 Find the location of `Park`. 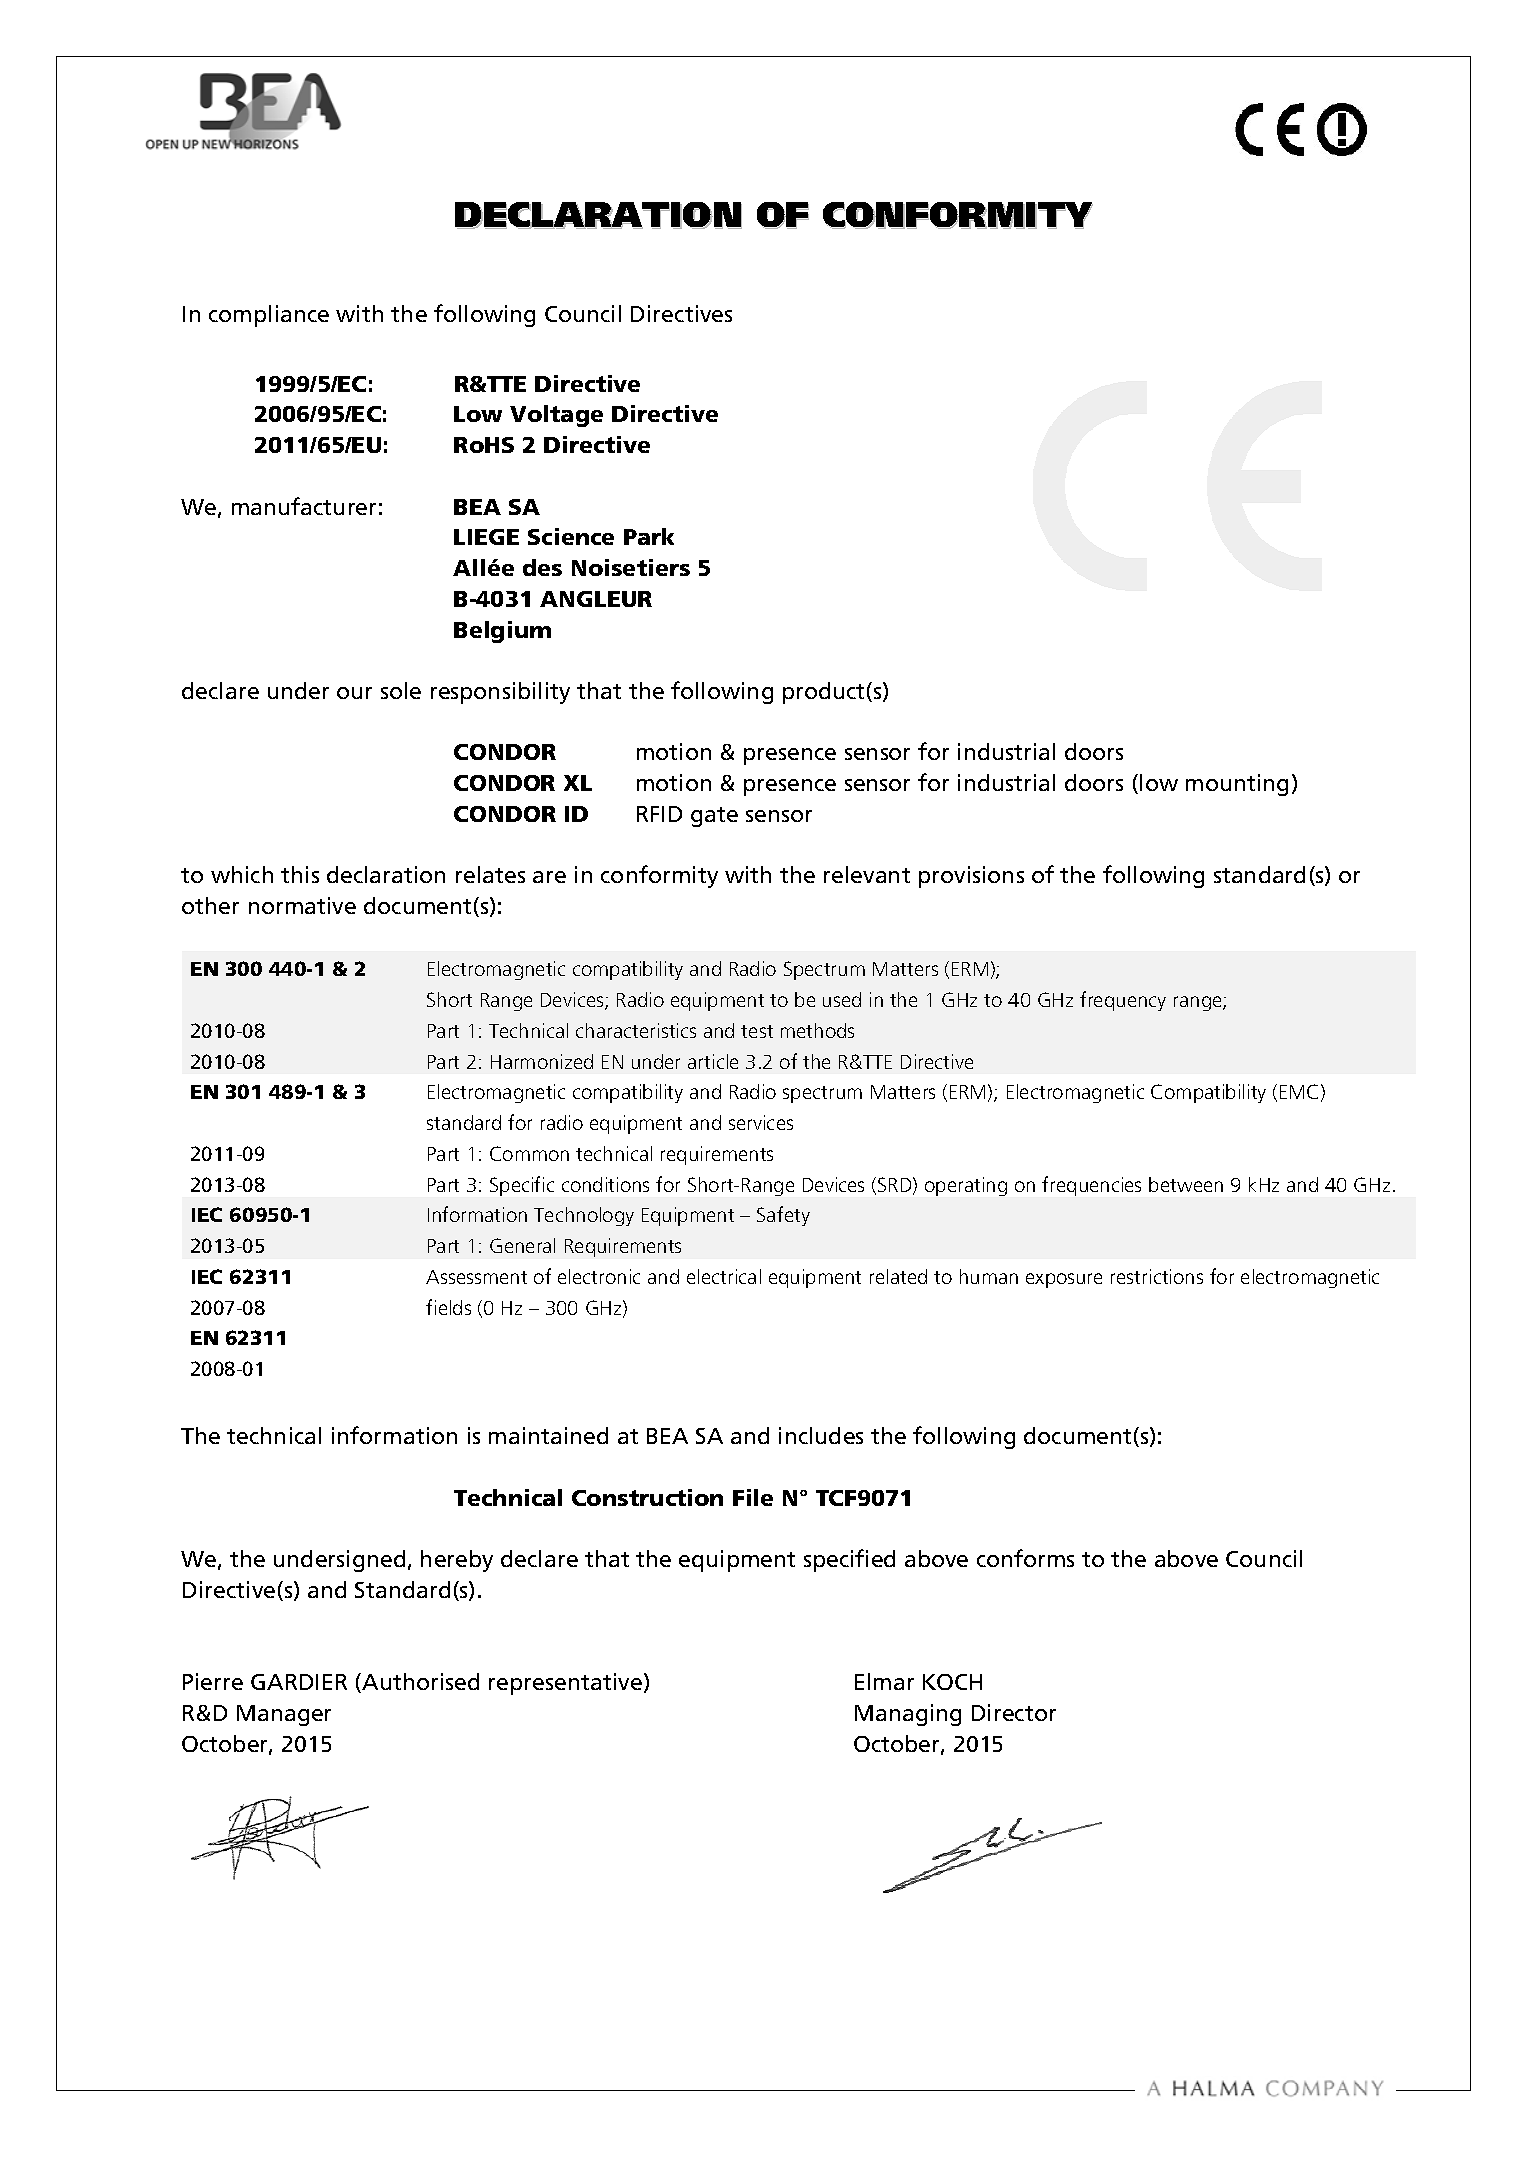

Park is located at coordinates (649, 536).
